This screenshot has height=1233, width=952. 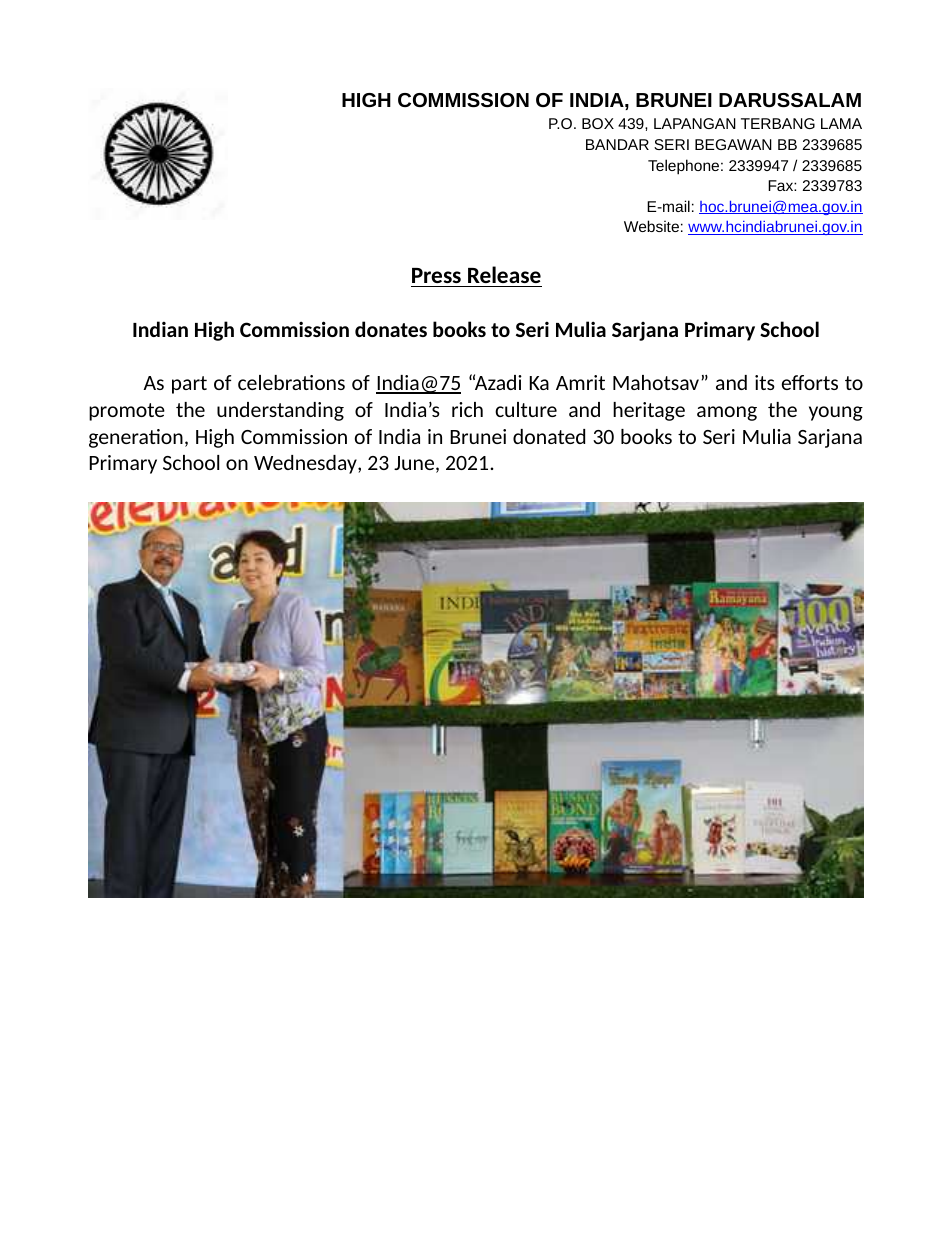 What do you see at coordinates (617, 144) in the screenshot?
I see `BANDAR` at bounding box center [617, 144].
